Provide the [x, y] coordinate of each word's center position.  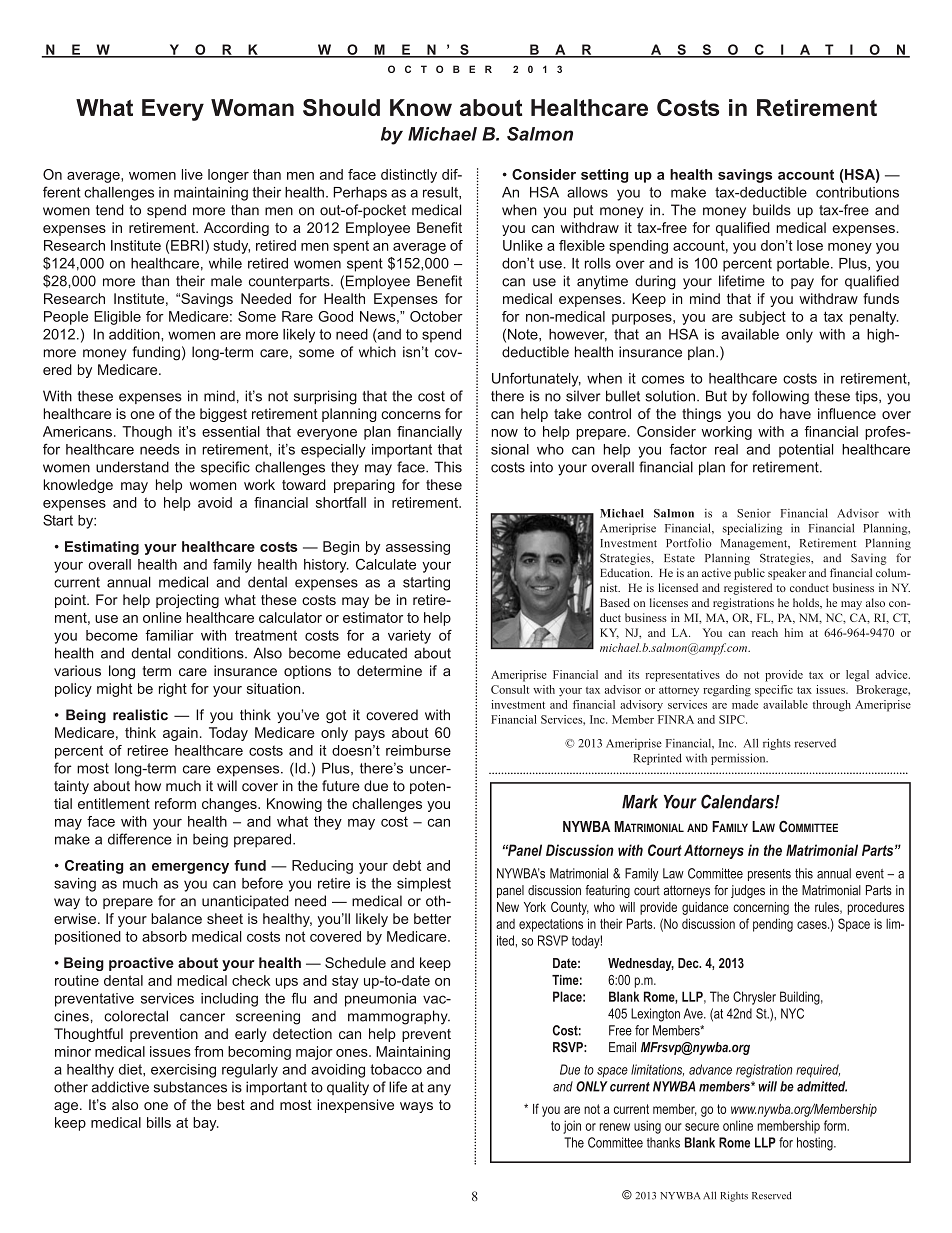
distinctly [409, 176]
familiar [170, 635]
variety [409, 637]
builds [772, 210]
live [192, 174]
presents [769, 875]
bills [159, 1122]
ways [416, 1107]
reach [765, 632]
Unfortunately [536, 379]
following [780, 397]
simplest [424, 885]
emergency [190, 868]
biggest [223, 415]
